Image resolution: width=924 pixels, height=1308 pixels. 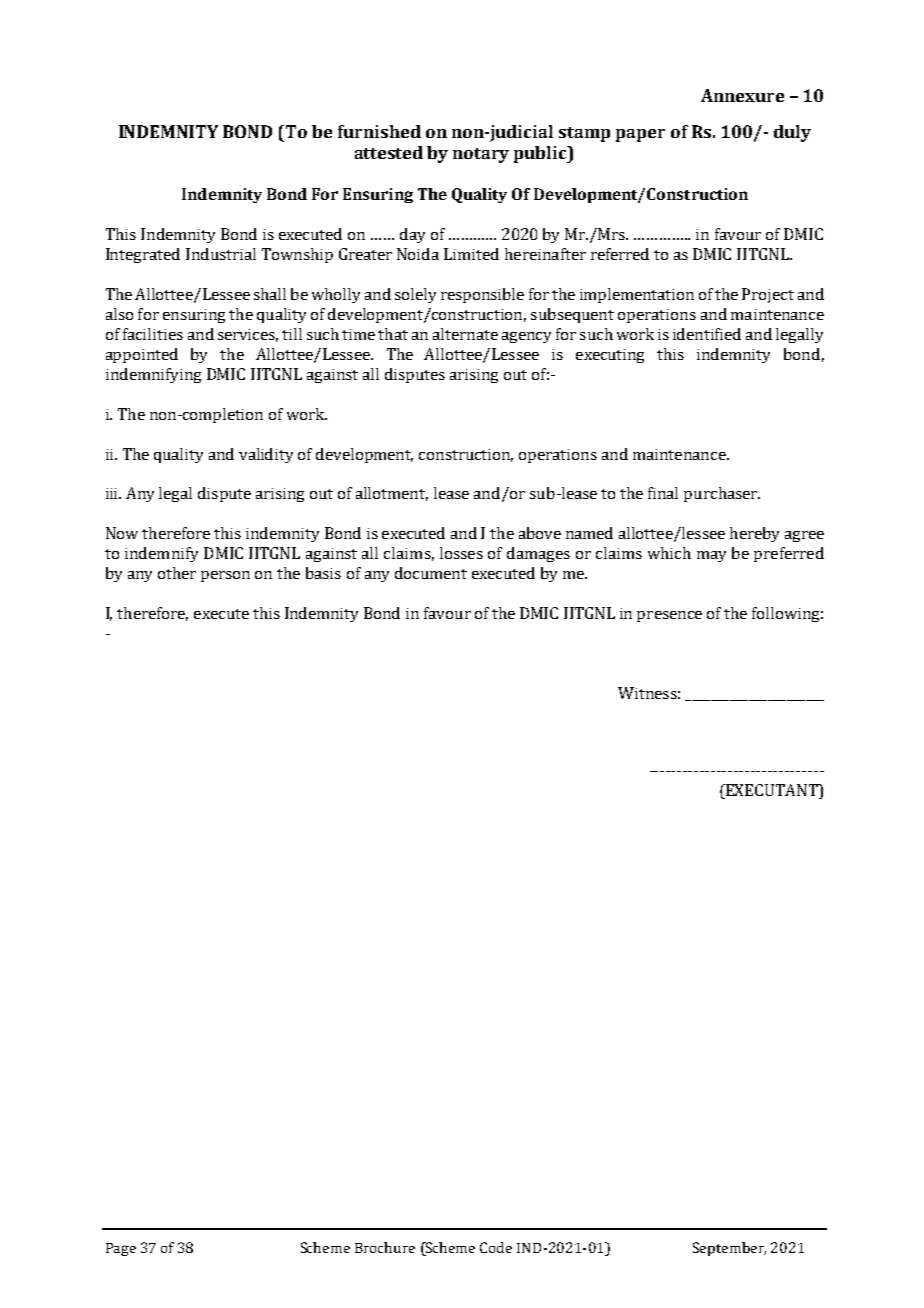 I want to click on allotment, so click(x=392, y=494).
